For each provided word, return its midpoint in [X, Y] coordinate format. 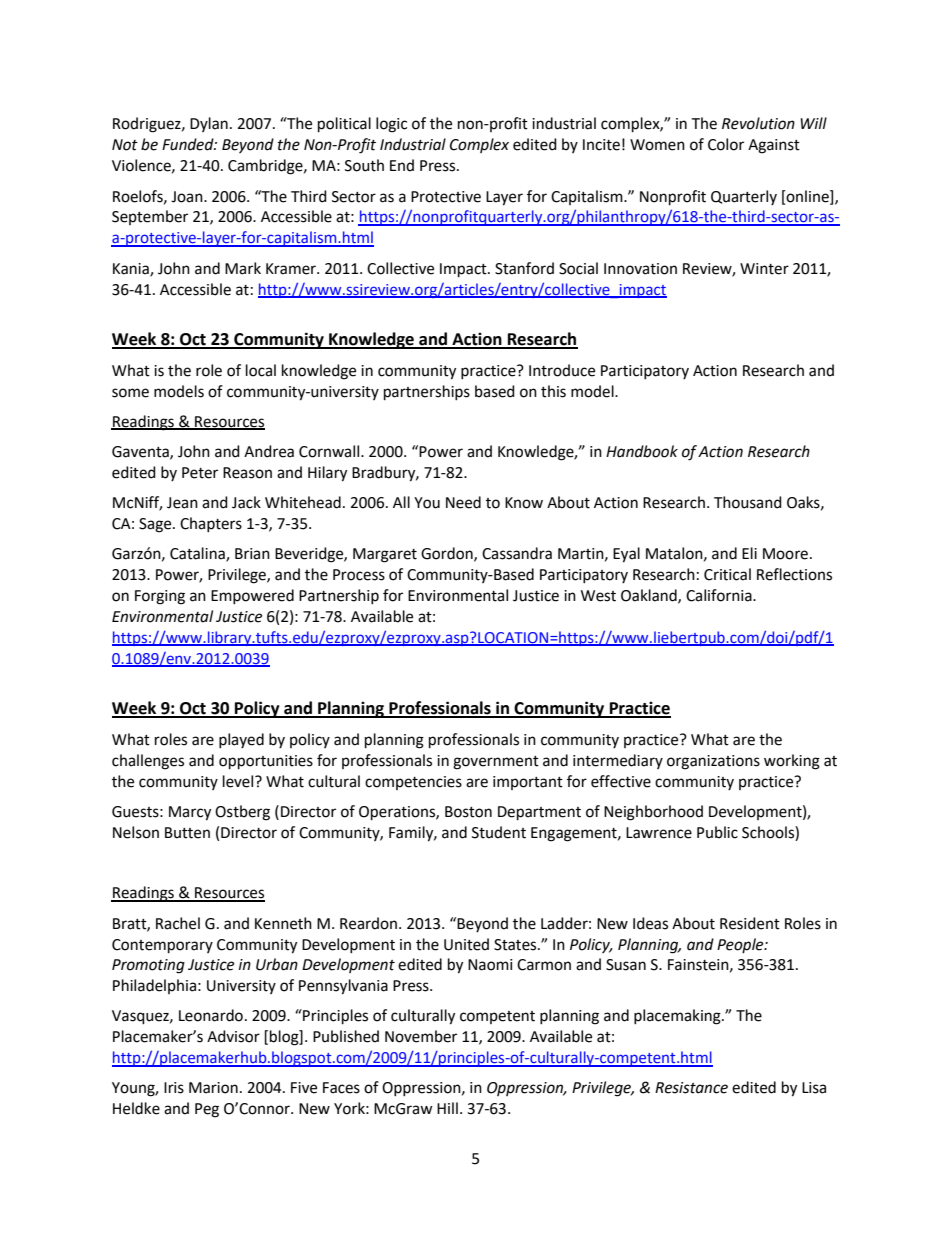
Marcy [190, 813]
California [720, 595]
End [402, 165]
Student [499, 832]
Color [726, 144]
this [553, 391]
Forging [160, 597]
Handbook [642, 451]
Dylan [209, 124]
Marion [213, 1088]
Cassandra [517, 553]
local [261, 370]
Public [717, 832]
